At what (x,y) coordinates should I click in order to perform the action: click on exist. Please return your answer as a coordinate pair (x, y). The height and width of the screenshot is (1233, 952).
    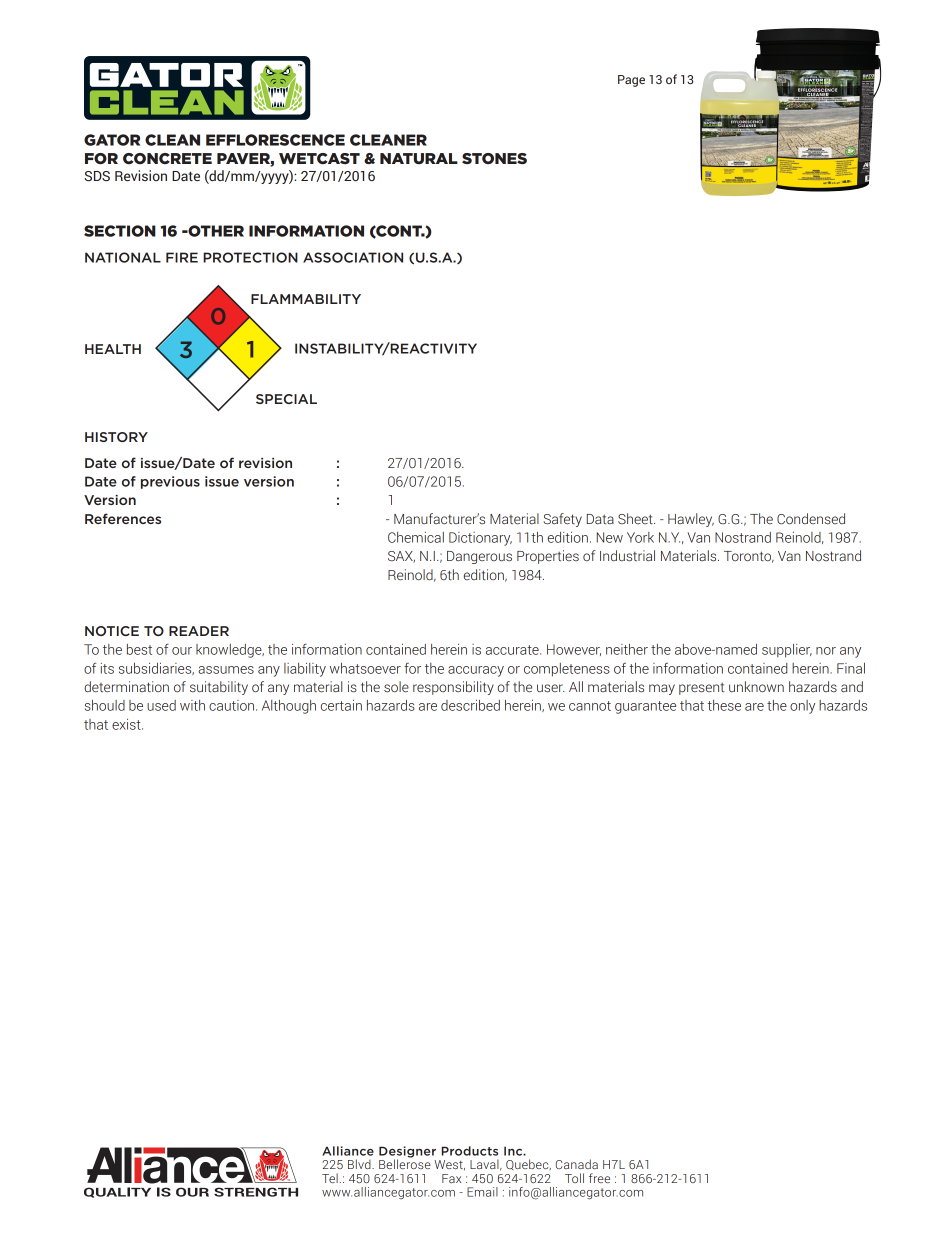
    Looking at the image, I should click on (127, 724).
